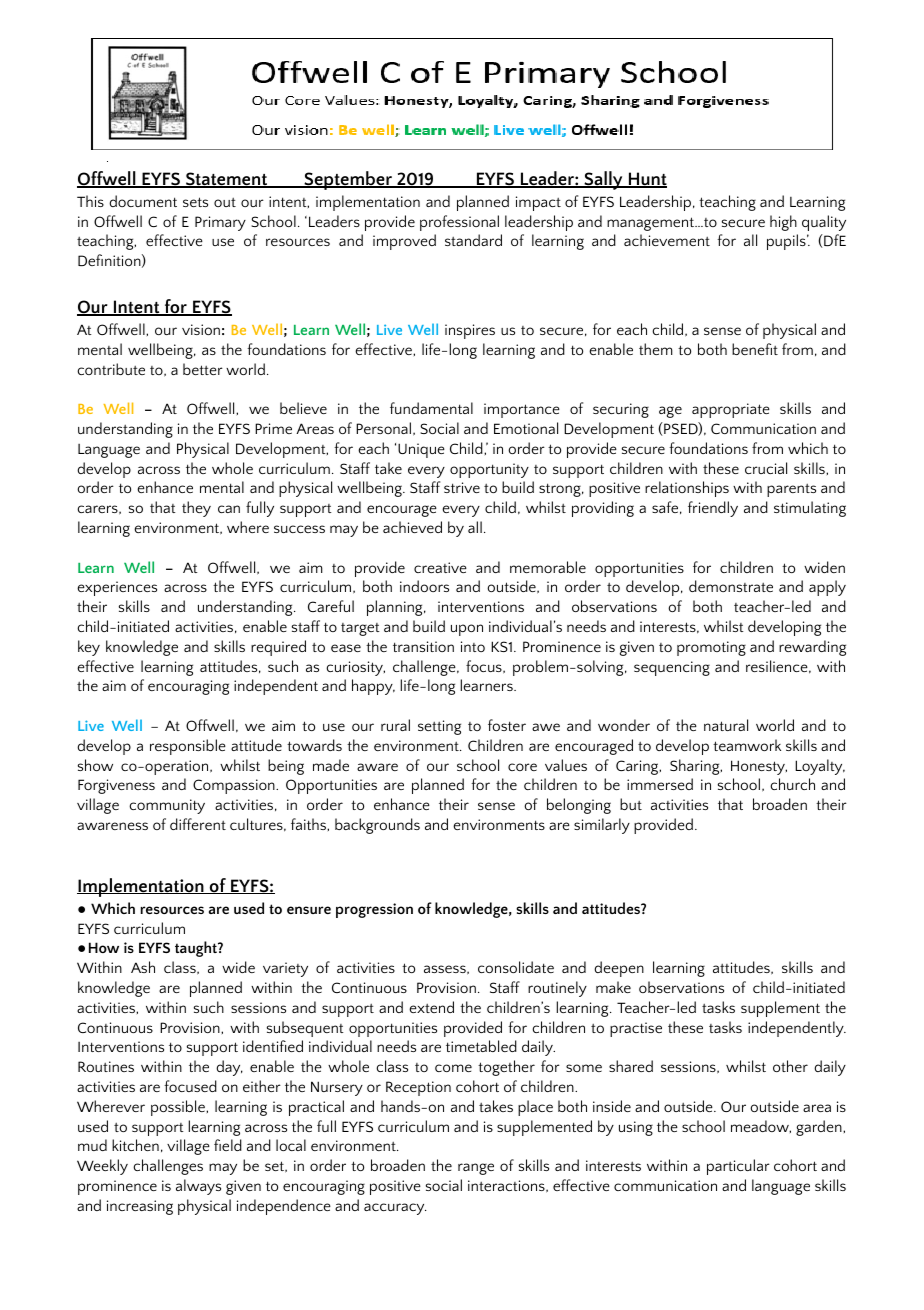 The width and height of the screenshot is (924, 1310). Describe the element at coordinates (476, 1169) in the screenshot. I see `range` at that location.
